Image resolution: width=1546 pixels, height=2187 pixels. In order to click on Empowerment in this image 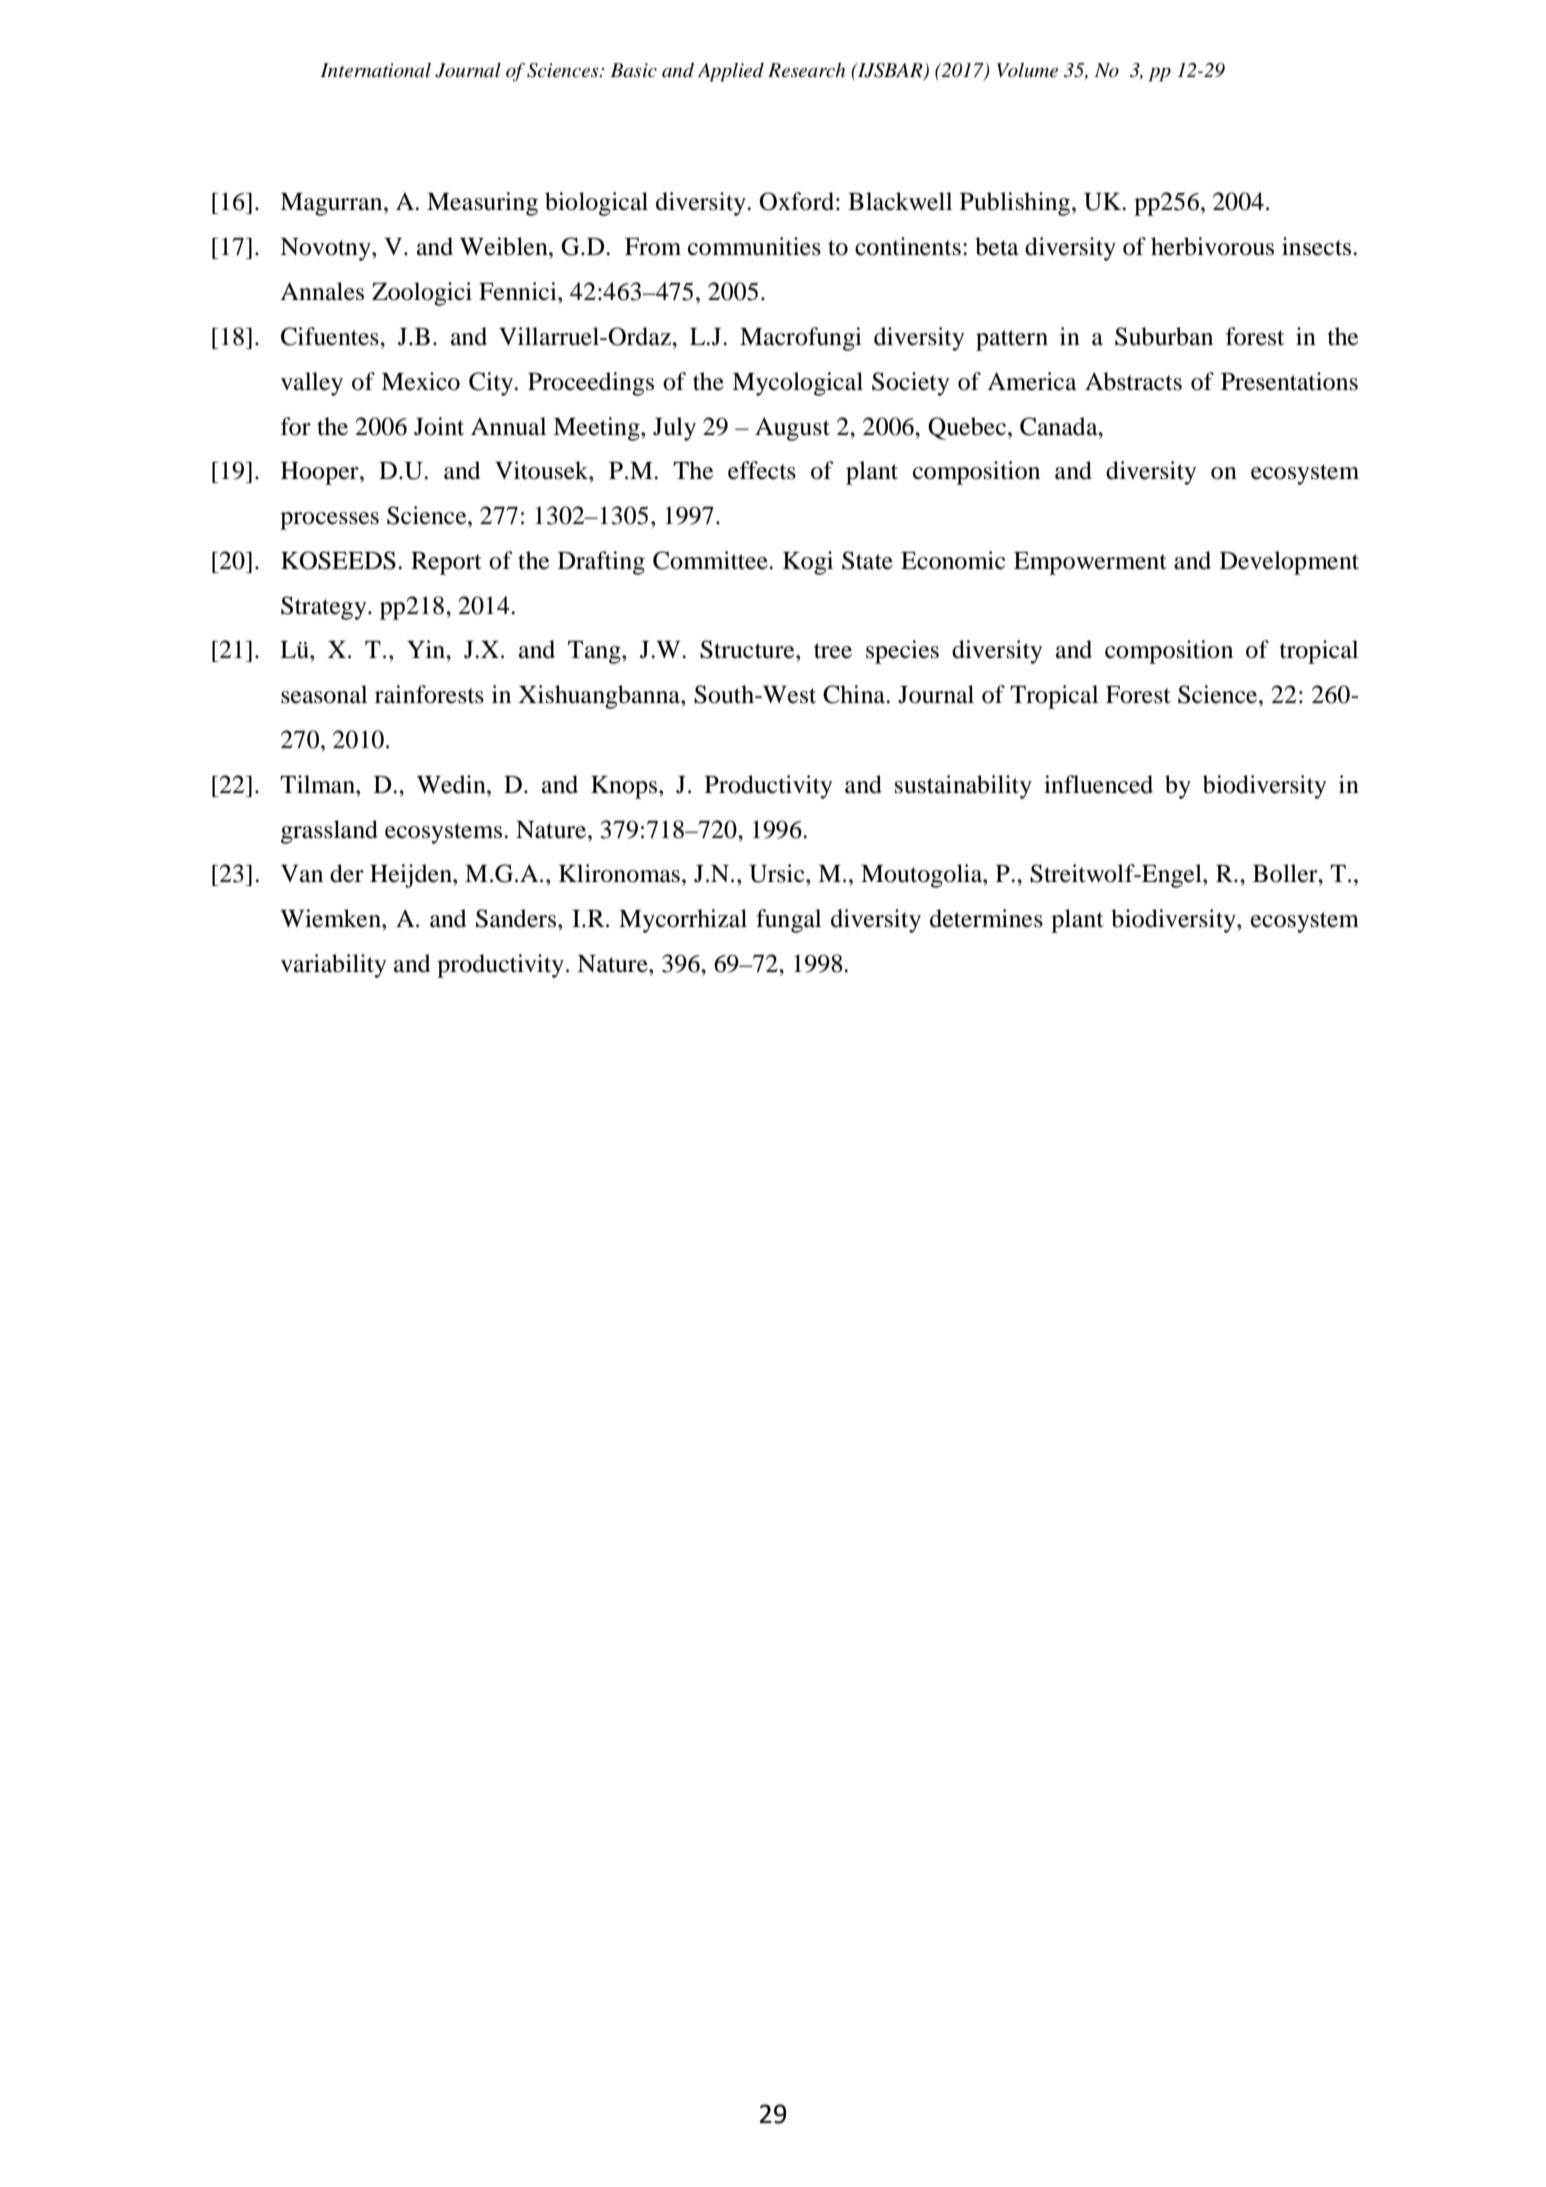, I will do `click(1090, 563)`.
